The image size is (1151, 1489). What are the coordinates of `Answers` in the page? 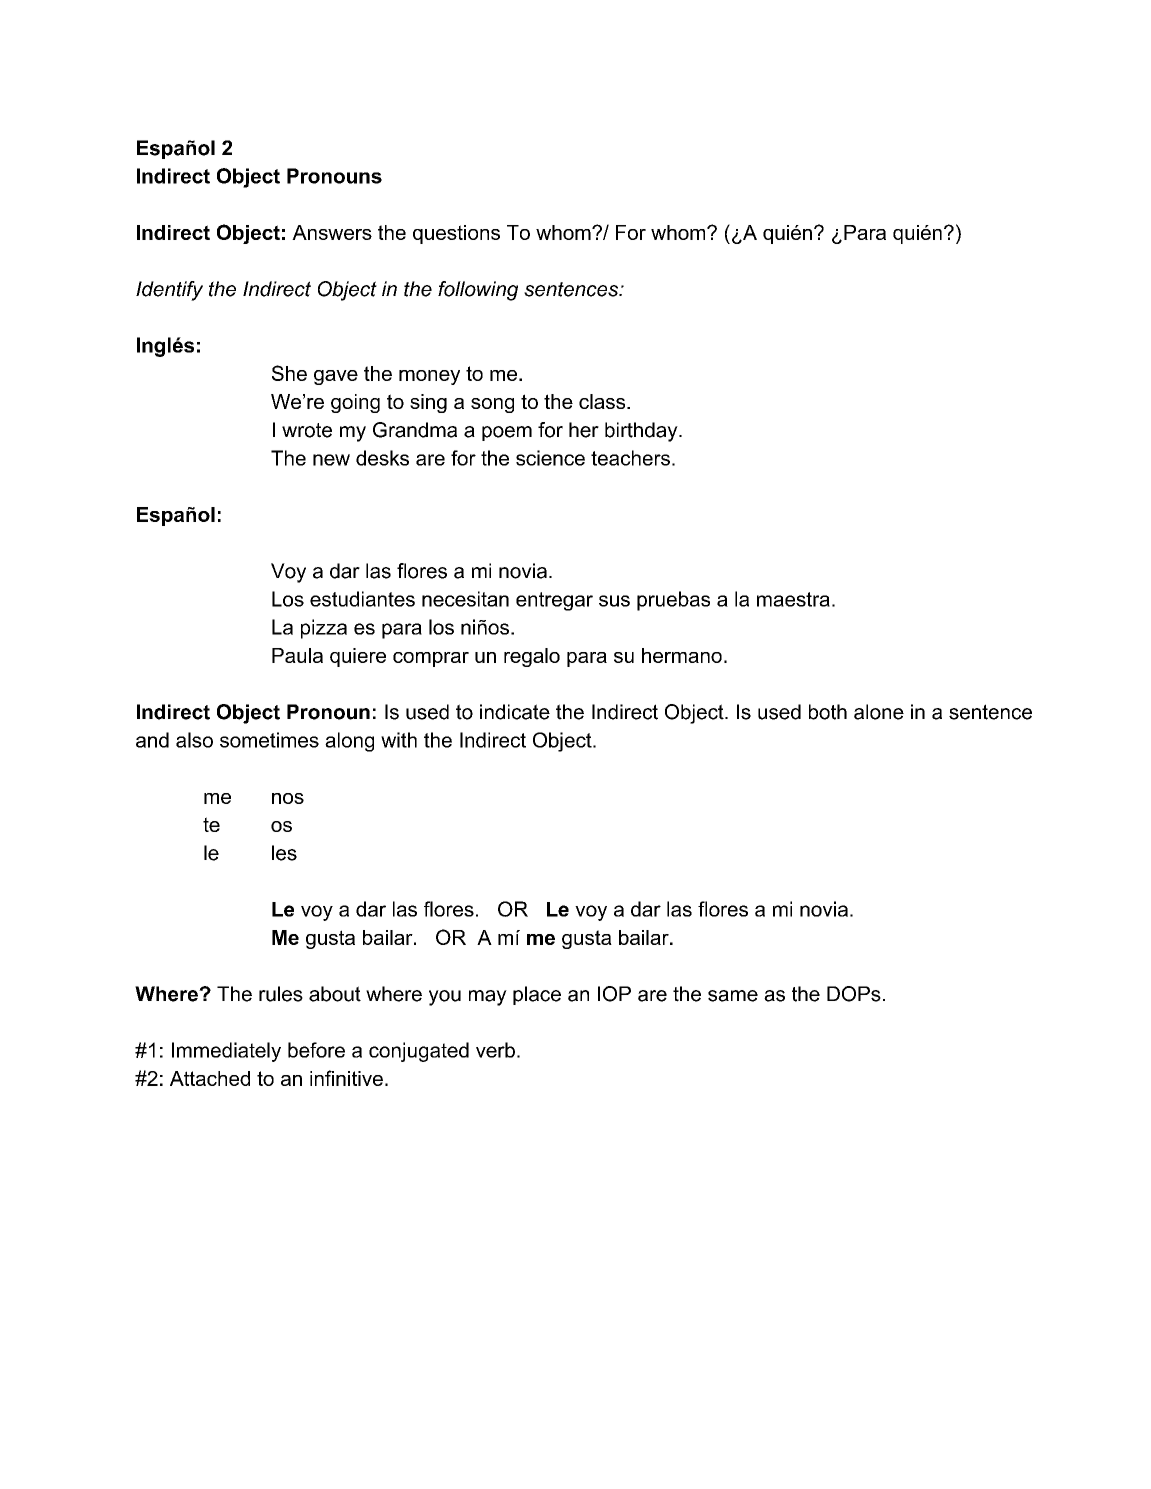 It's located at (332, 232).
